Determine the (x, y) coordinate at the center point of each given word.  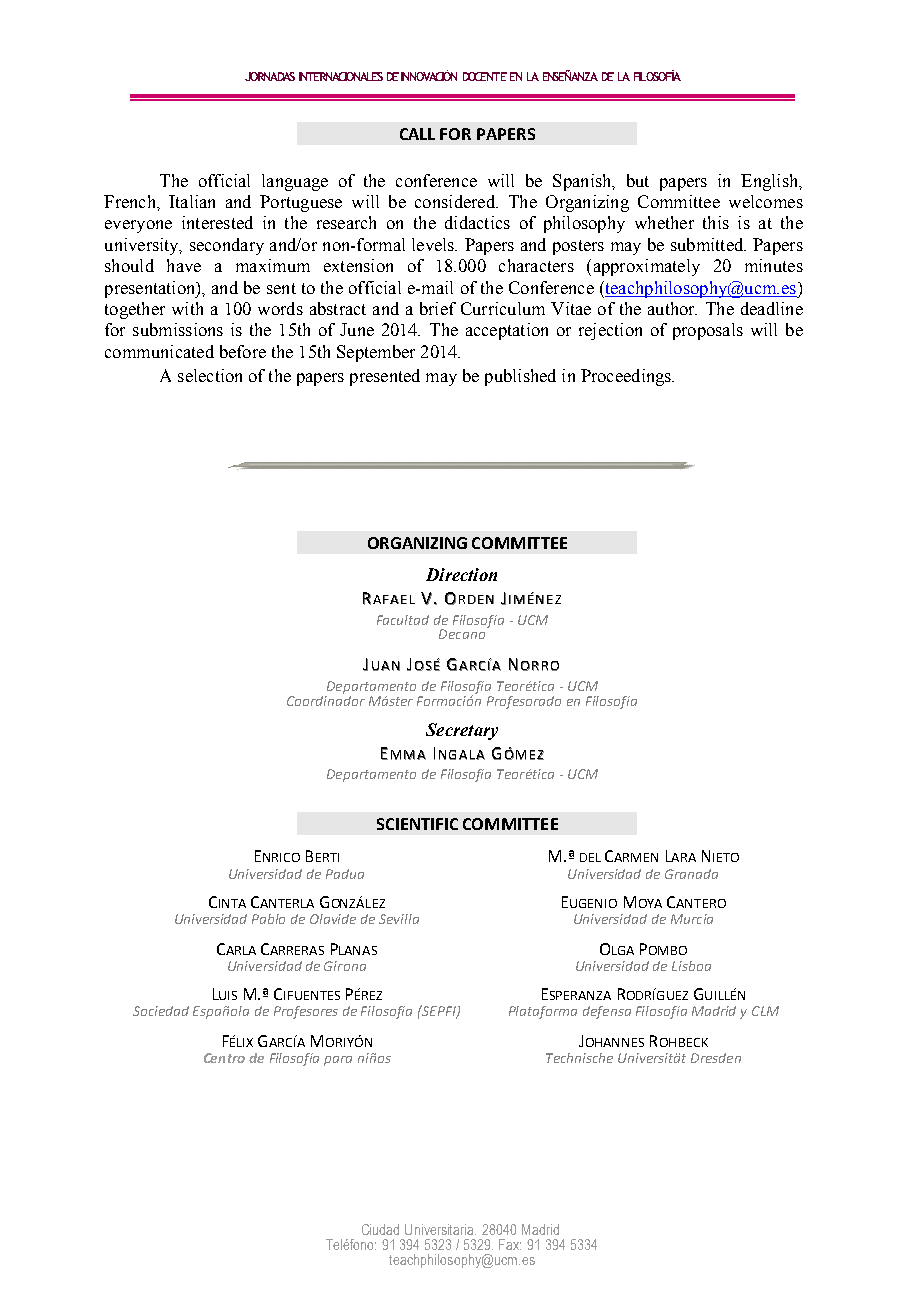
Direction (461, 574)
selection (210, 375)
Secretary (462, 731)
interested (217, 222)
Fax (510, 1244)
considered (456, 201)
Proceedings (627, 377)
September (376, 353)
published (520, 377)
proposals (708, 331)
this (716, 222)
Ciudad (380, 1229)
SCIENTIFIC (417, 824)
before (243, 351)
